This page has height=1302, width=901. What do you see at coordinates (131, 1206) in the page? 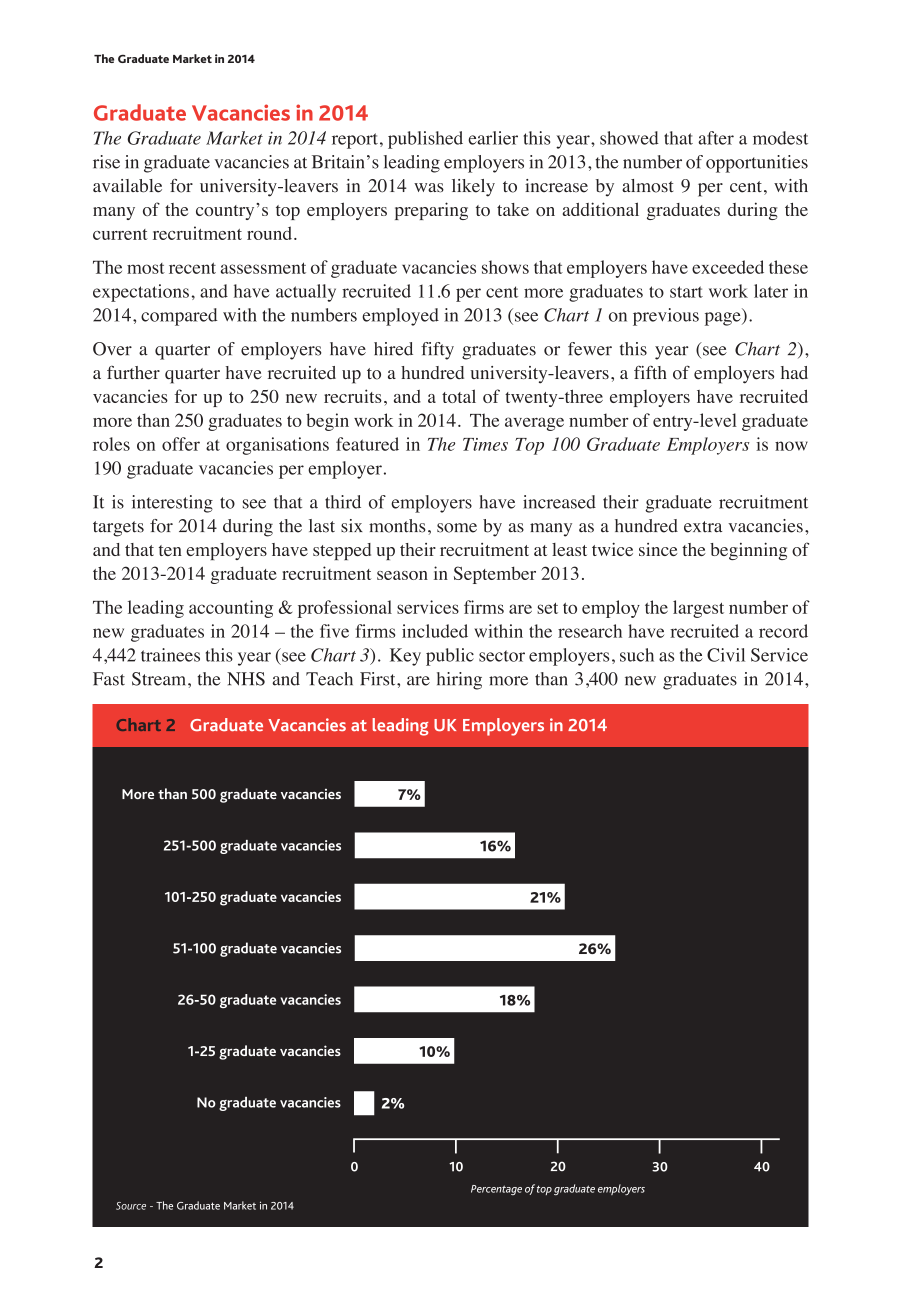
I see `Source` at bounding box center [131, 1206].
